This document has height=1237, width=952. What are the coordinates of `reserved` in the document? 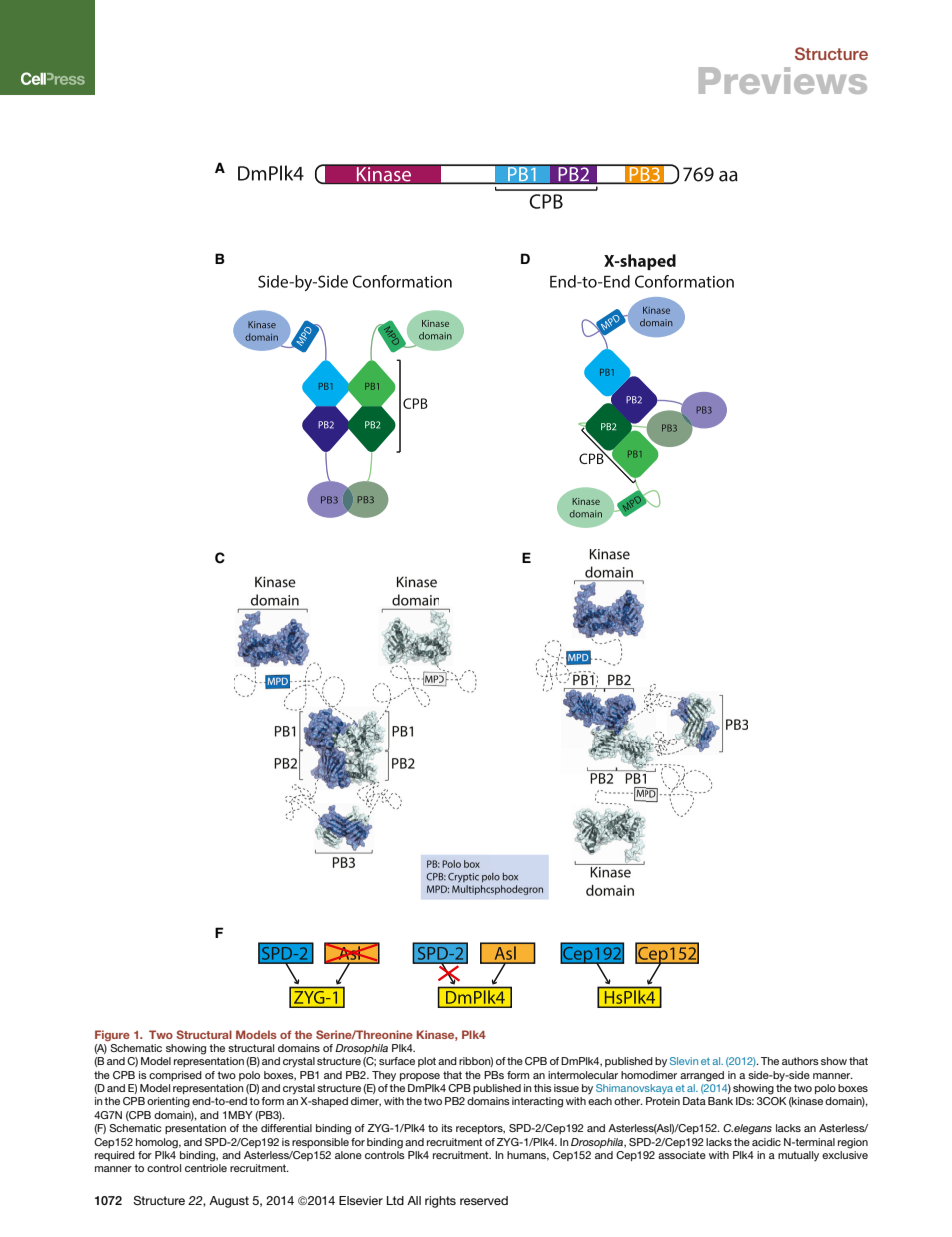 It's located at (484, 1200).
